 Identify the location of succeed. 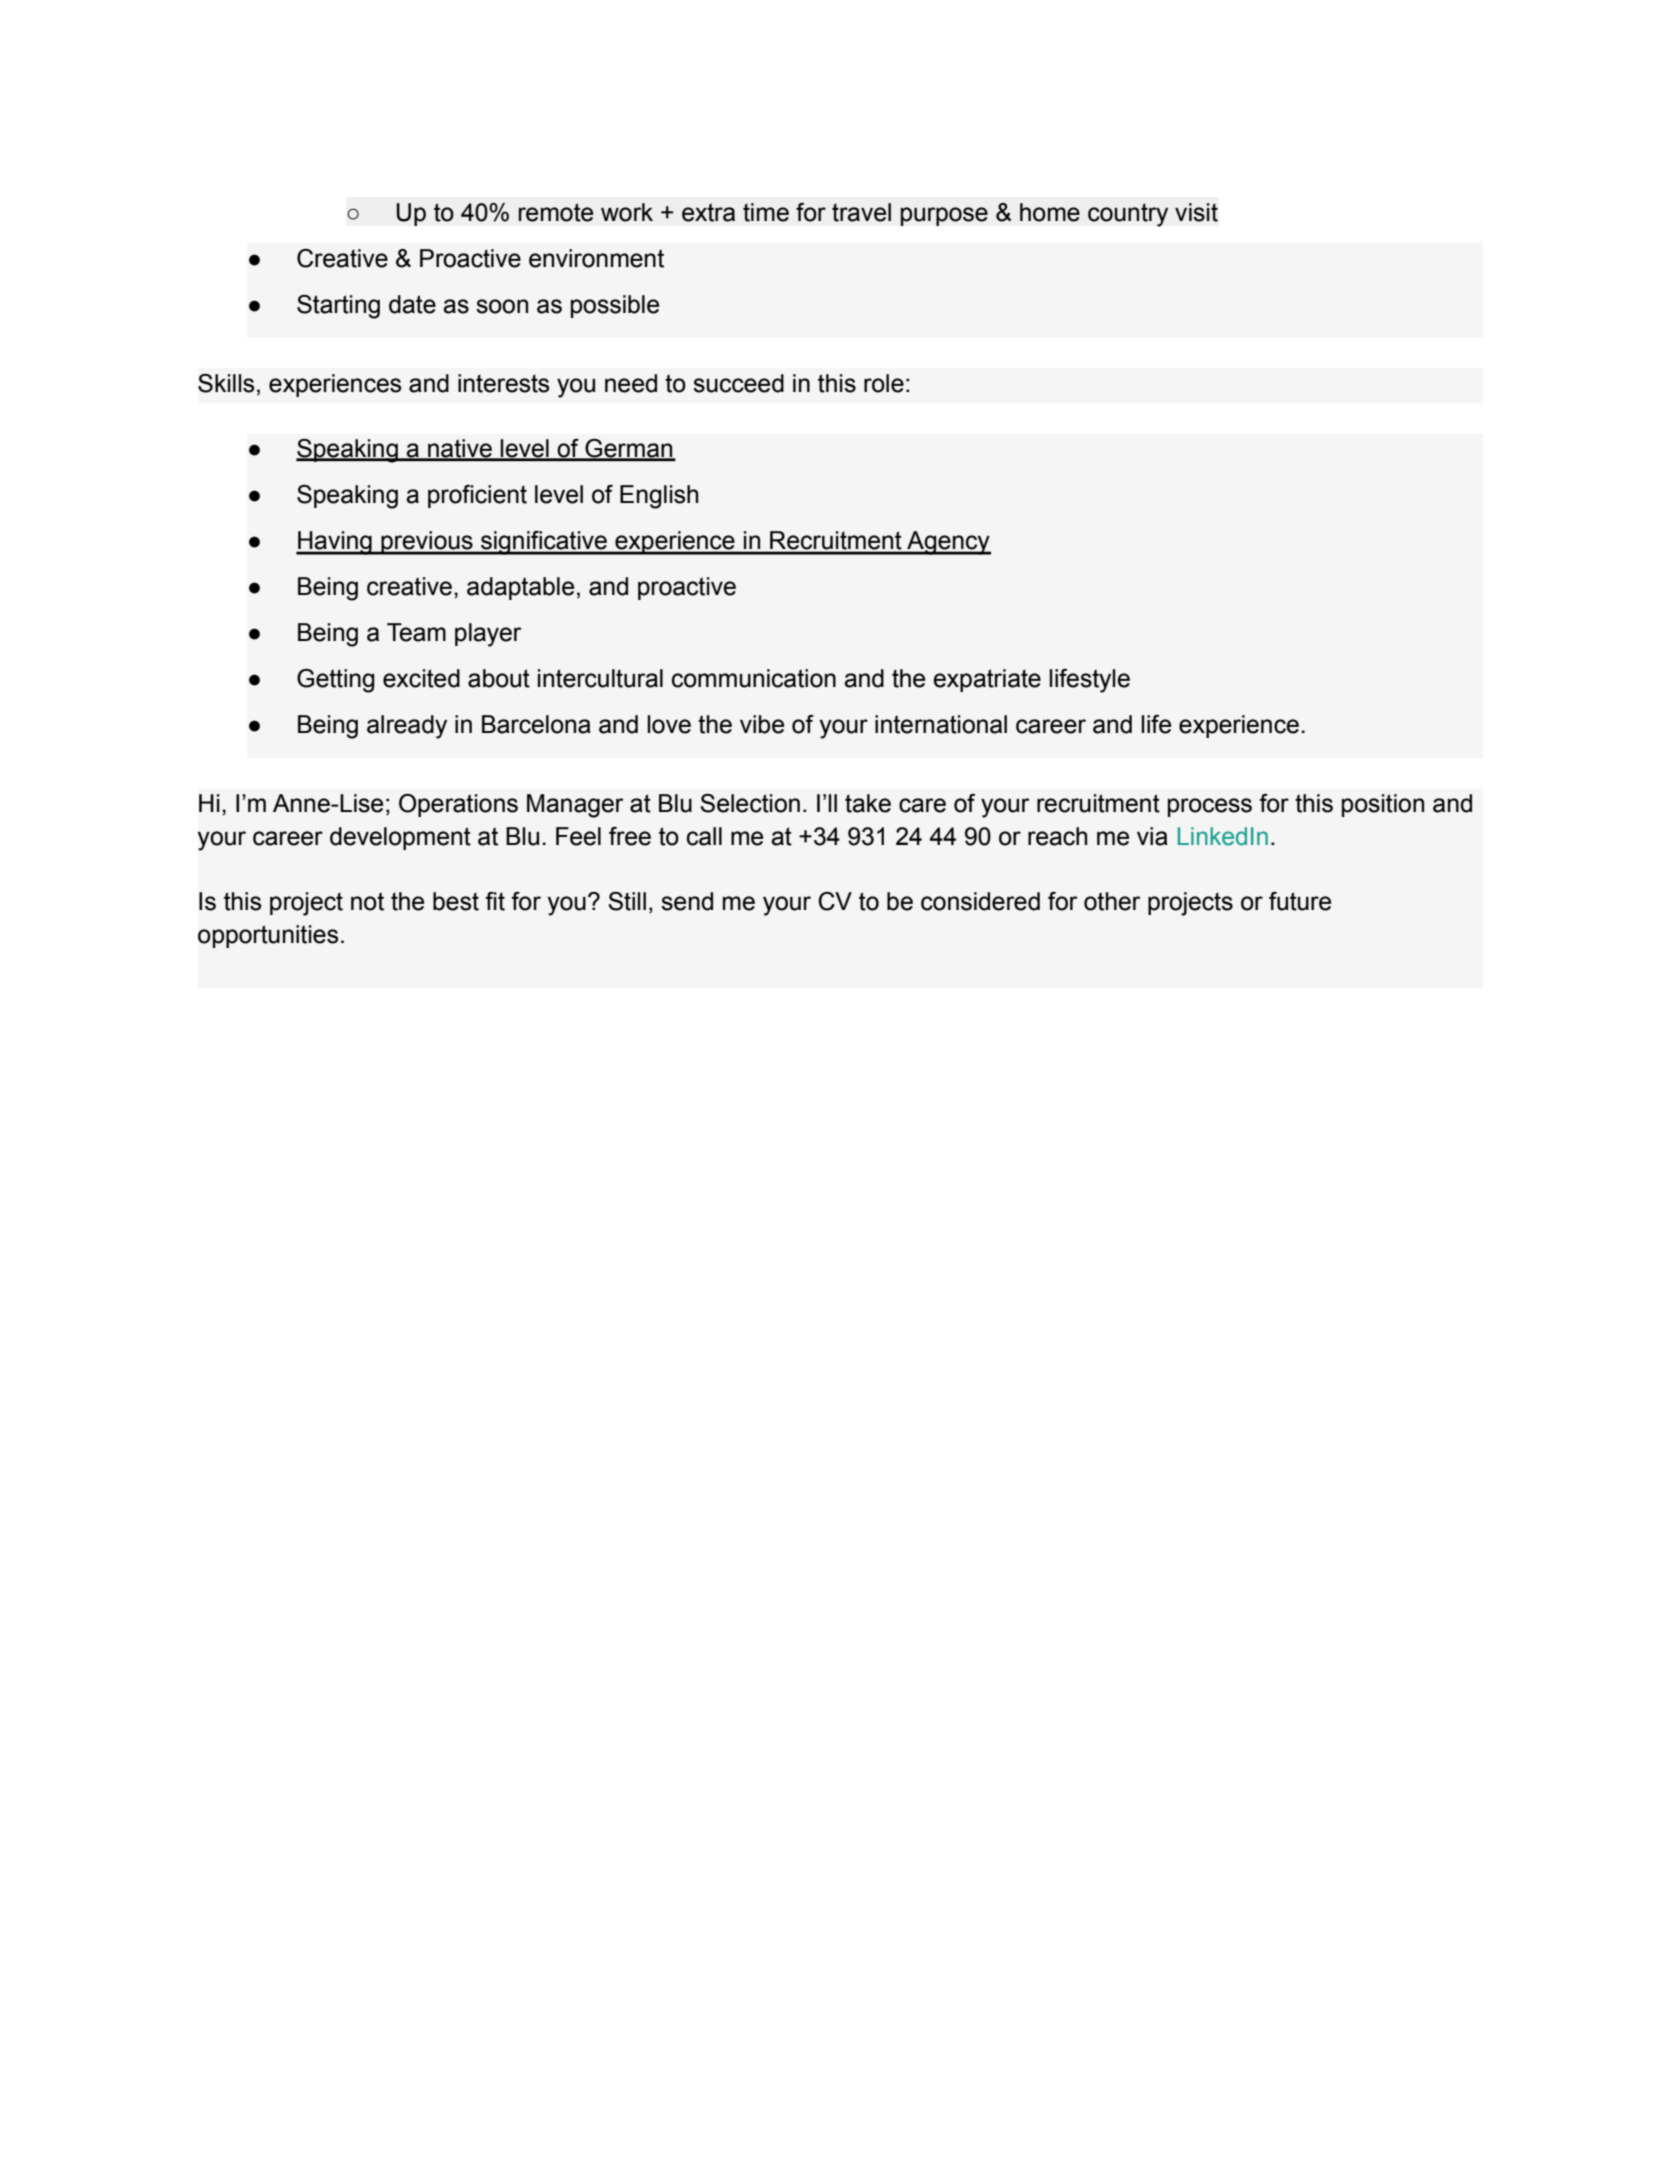
(738, 383).
